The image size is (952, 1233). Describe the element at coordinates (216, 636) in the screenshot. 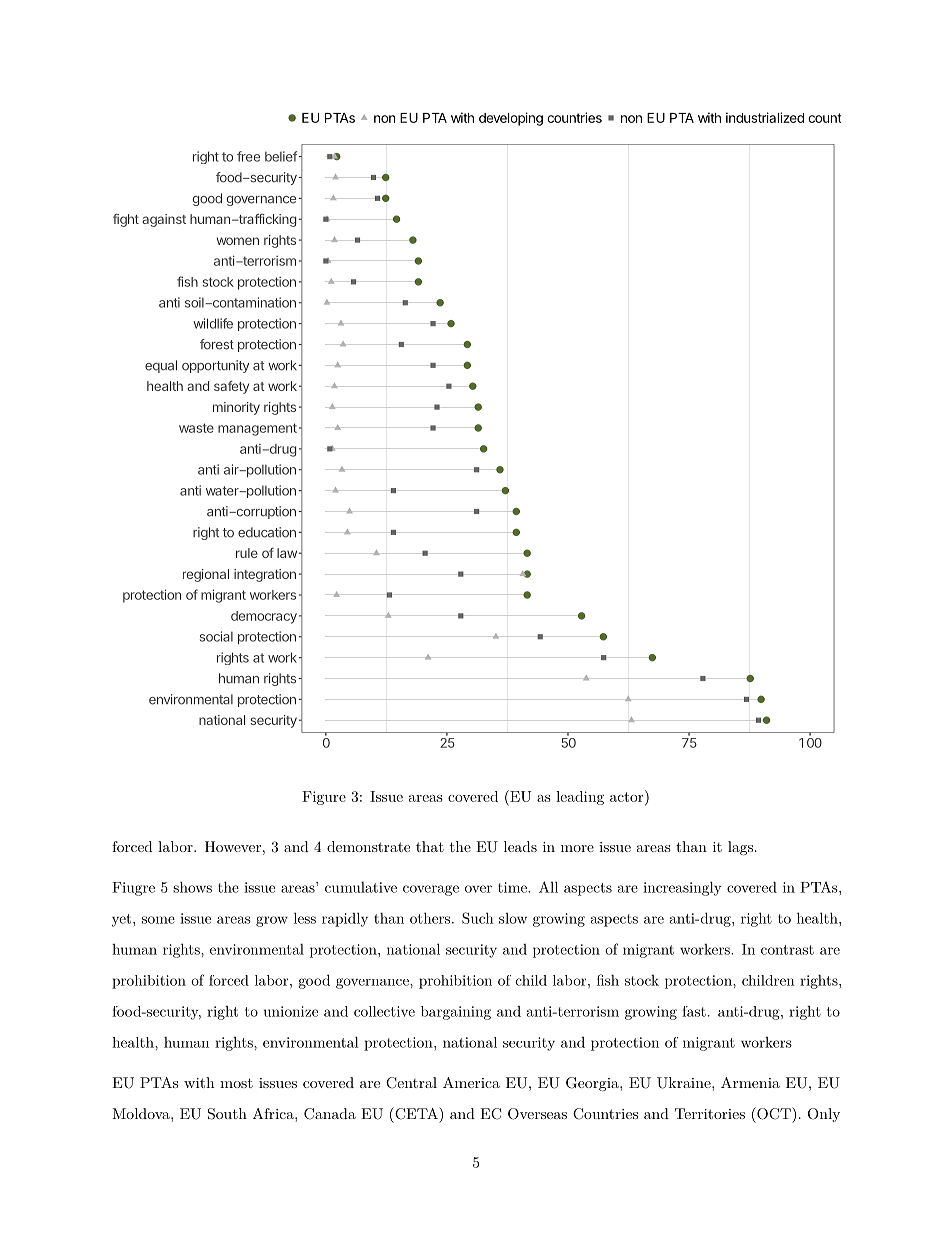

I see `social` at that location.
